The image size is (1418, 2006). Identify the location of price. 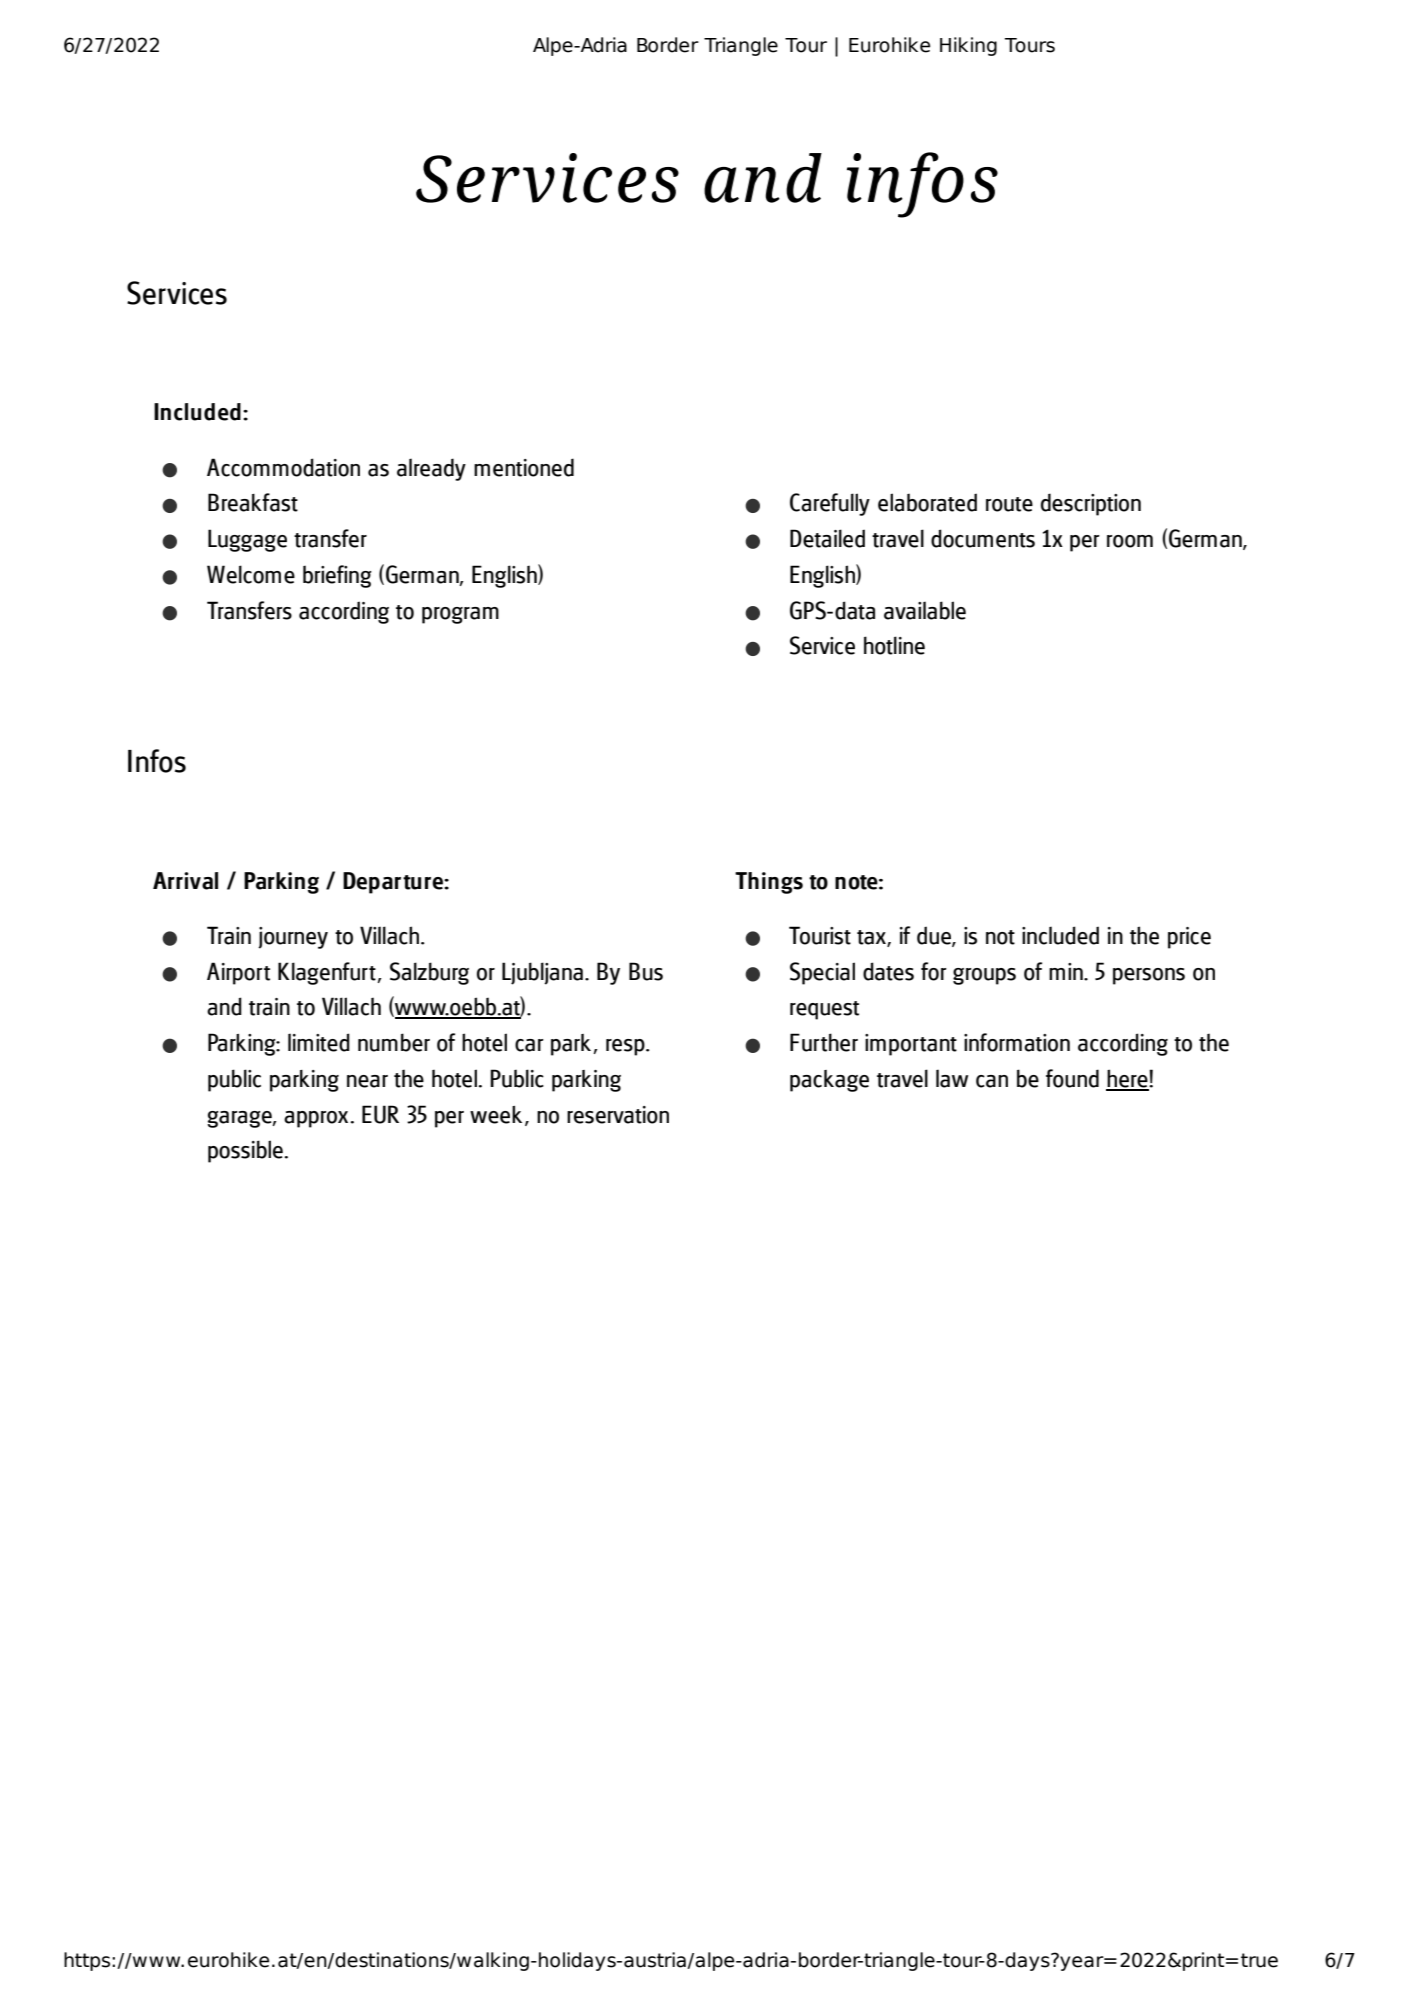
(1189, 938).
